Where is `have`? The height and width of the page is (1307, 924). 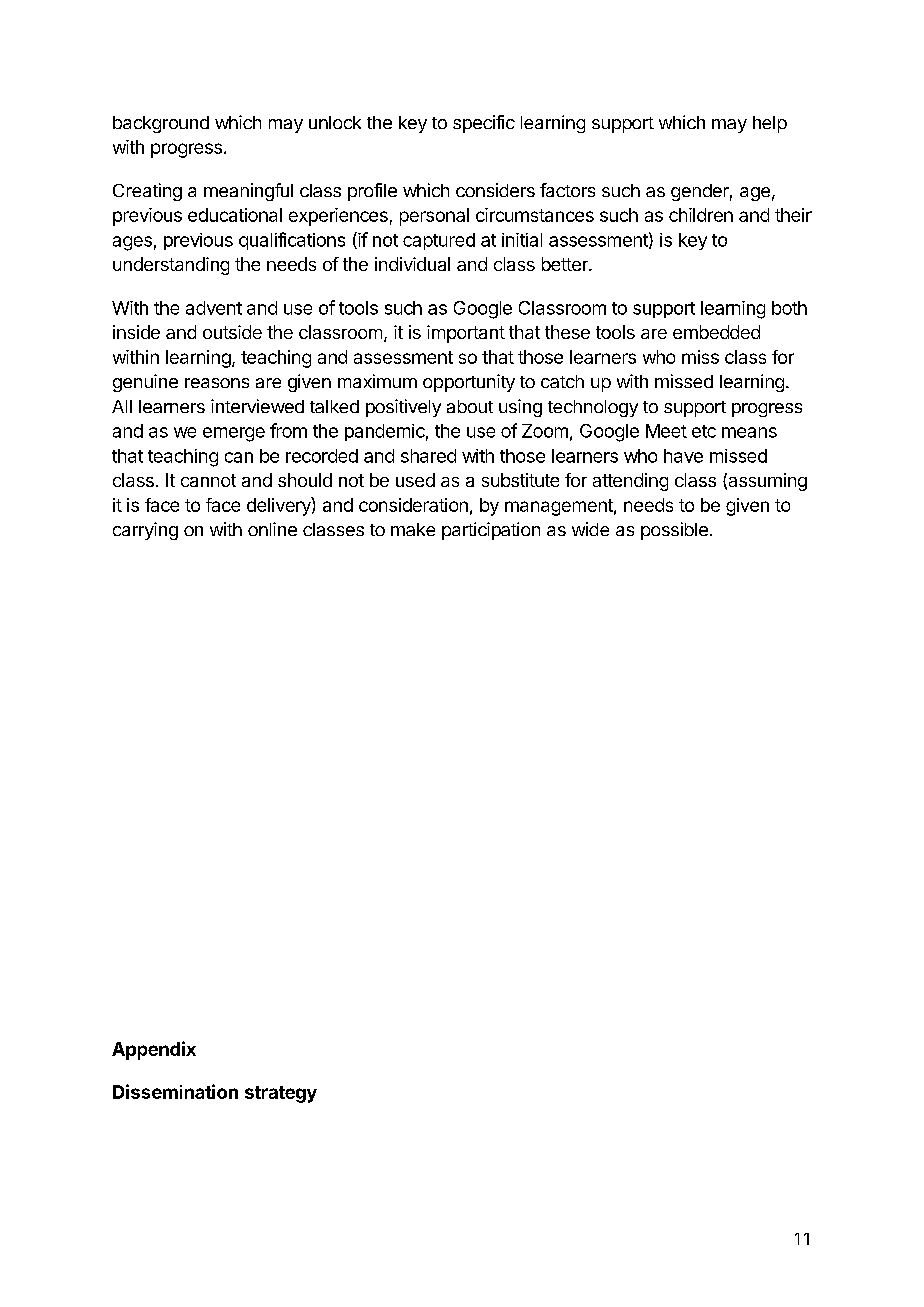 have is located at coordinates (683, 456).
